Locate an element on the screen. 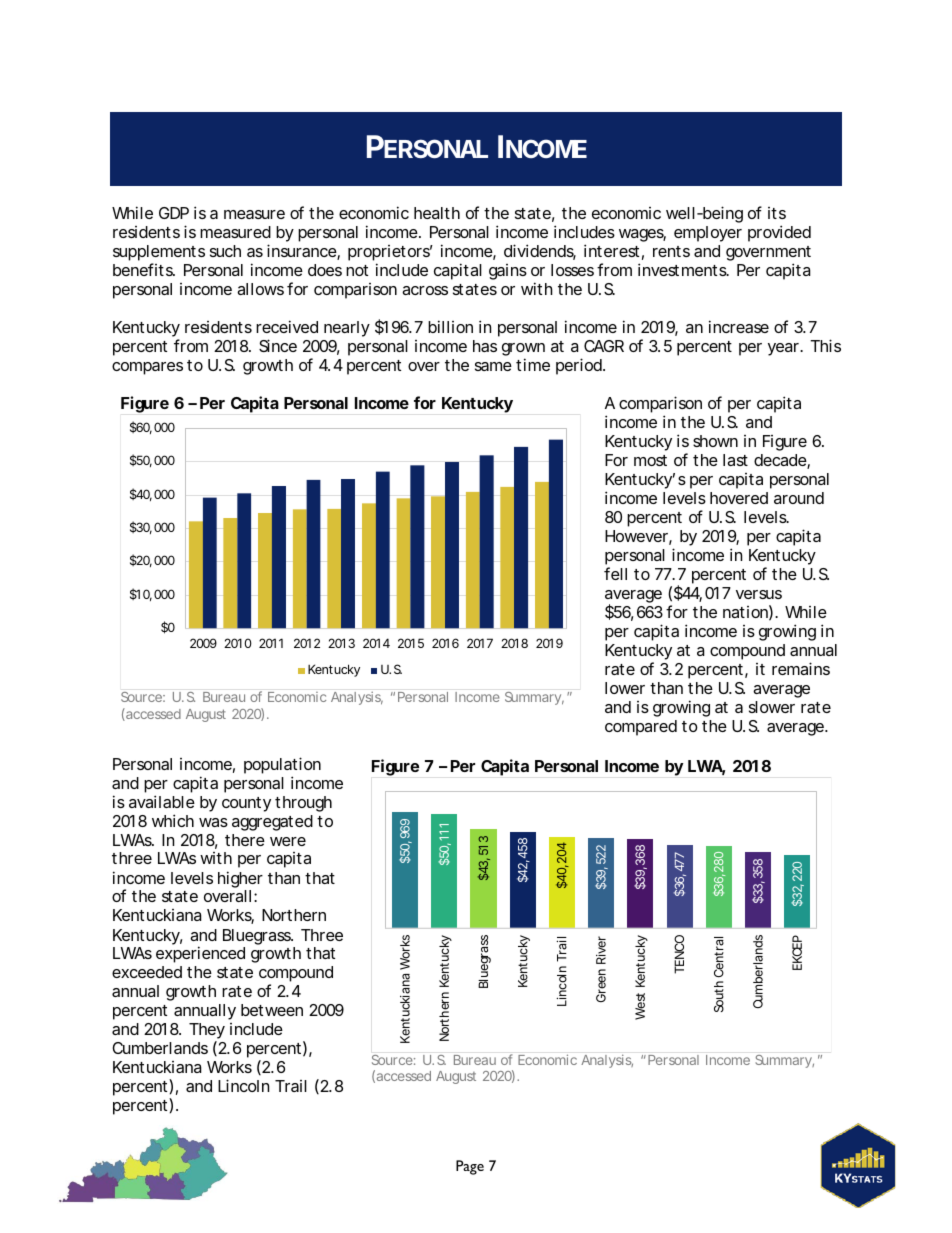 This screenshot has width=952, height=1233. gains is located at coordinates (508, 272).
